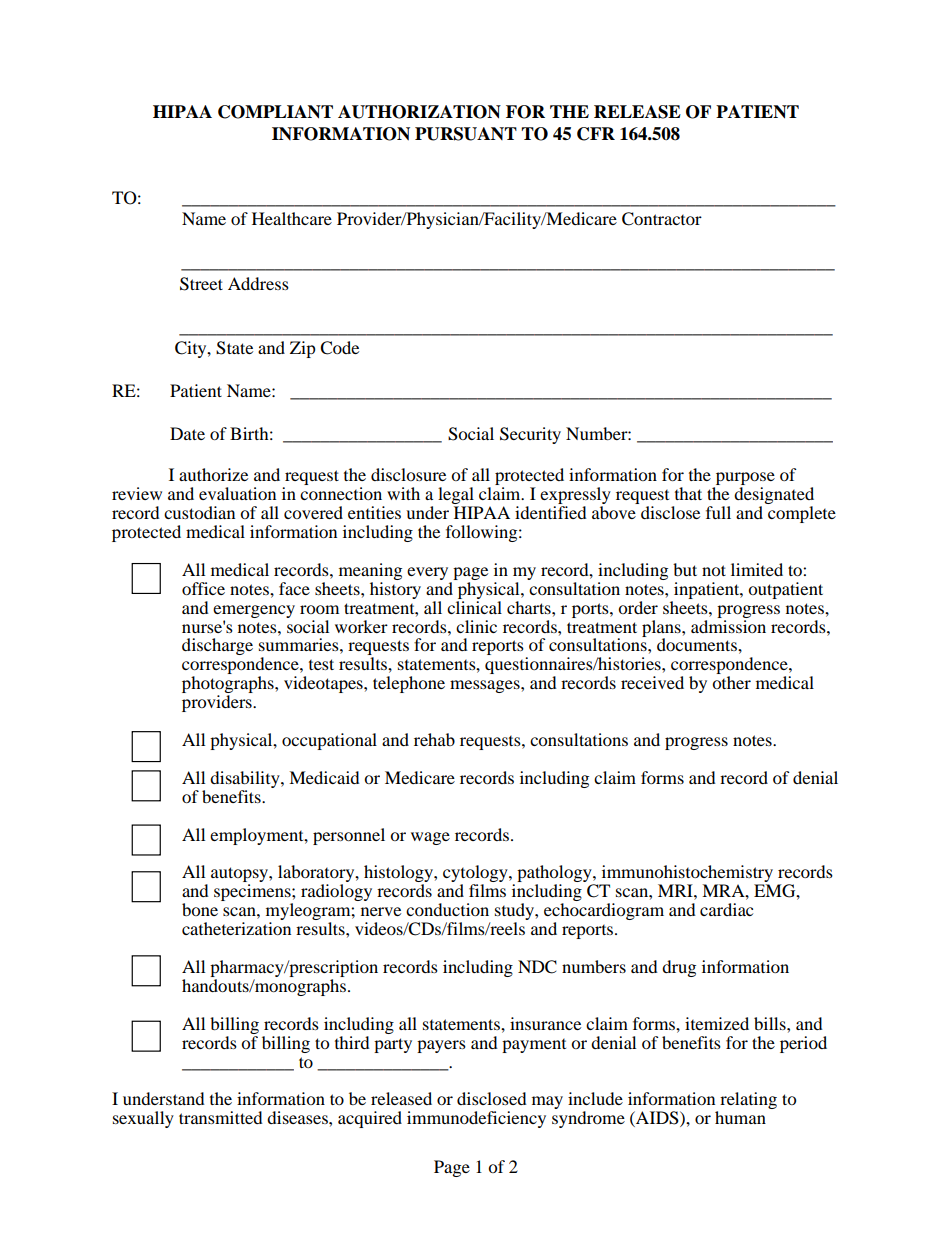 The height and width of the document is (1233, 952). What do you see at coordinates (254, 611) in the document?
I see `emergency` at bounding box center [254, 611].
